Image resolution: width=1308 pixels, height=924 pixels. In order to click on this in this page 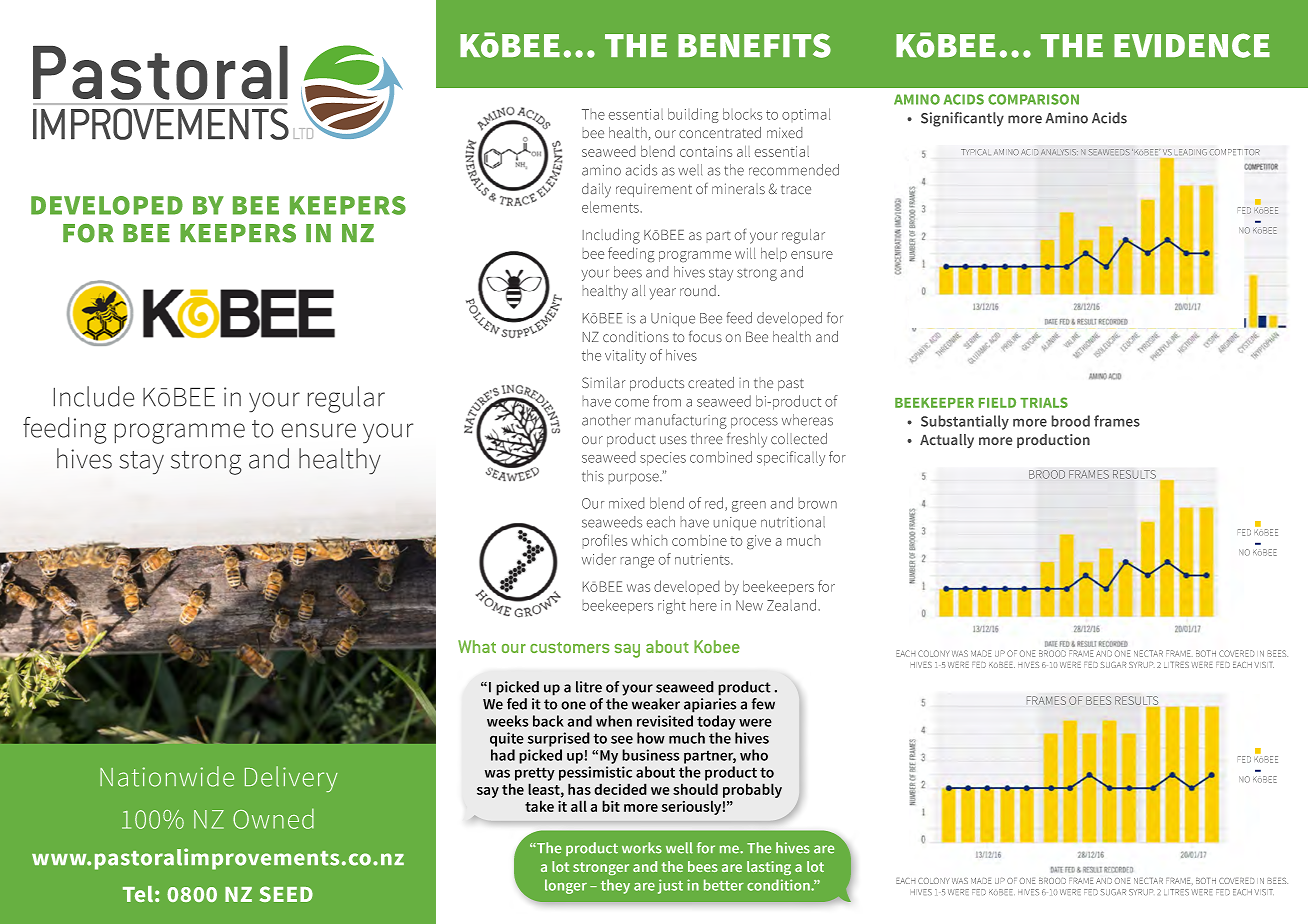, I will do `click(593, 476)`.
